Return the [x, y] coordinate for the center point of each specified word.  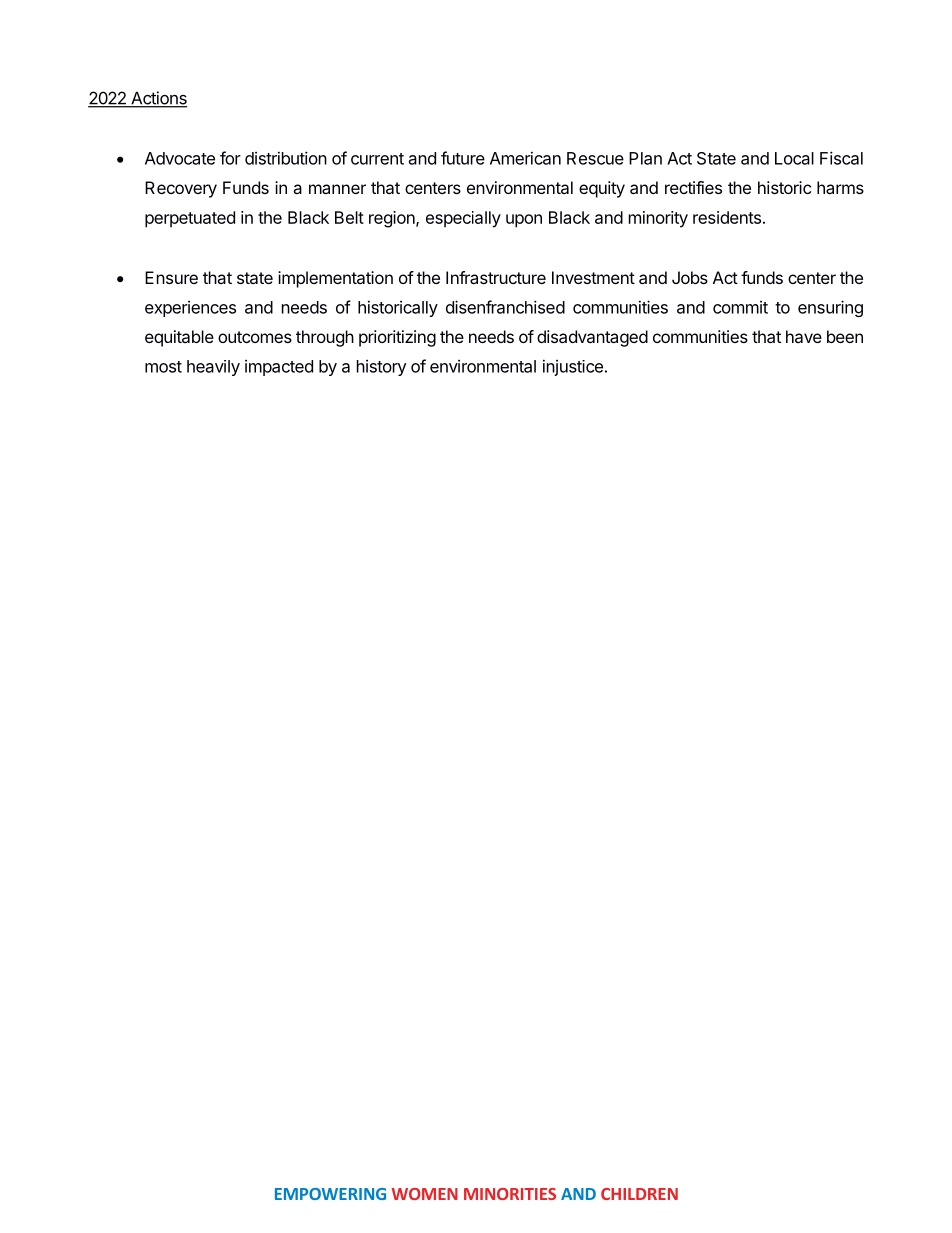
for [230, 158]
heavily [213, 368]
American [525, 158]
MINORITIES [510, 1194]
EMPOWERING [330, 1194]
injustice [573, 367]
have [804, 336]
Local [794, 158]
